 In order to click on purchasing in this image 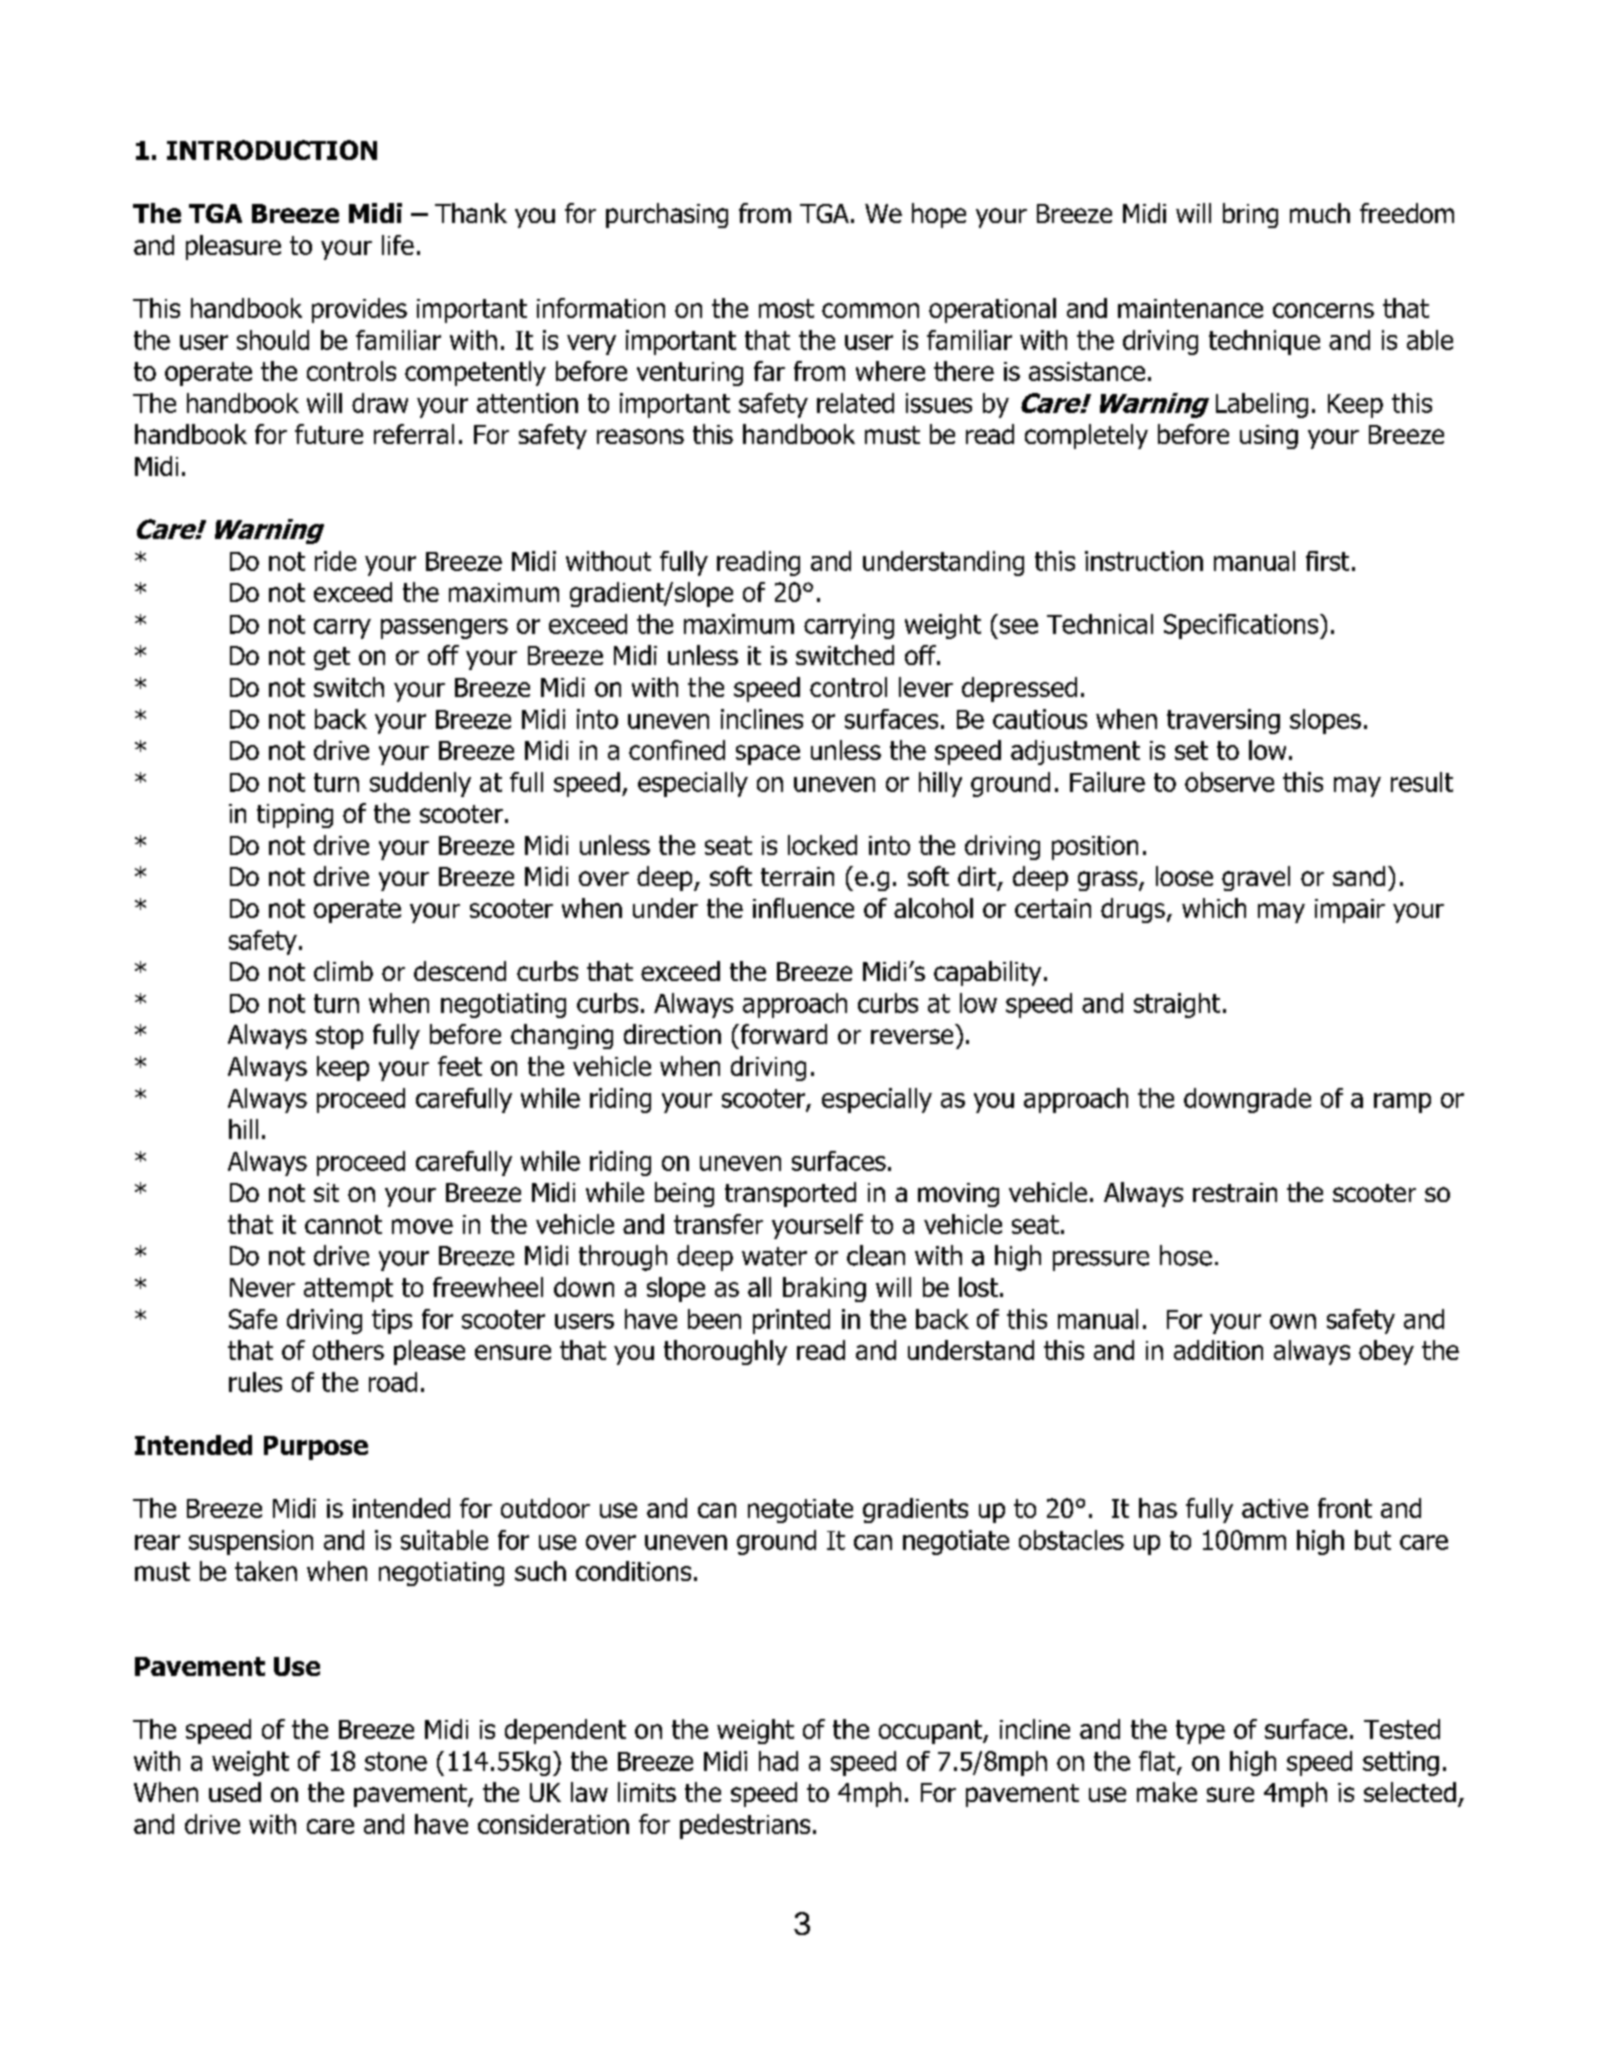, I will do `click(667, 215)`.
